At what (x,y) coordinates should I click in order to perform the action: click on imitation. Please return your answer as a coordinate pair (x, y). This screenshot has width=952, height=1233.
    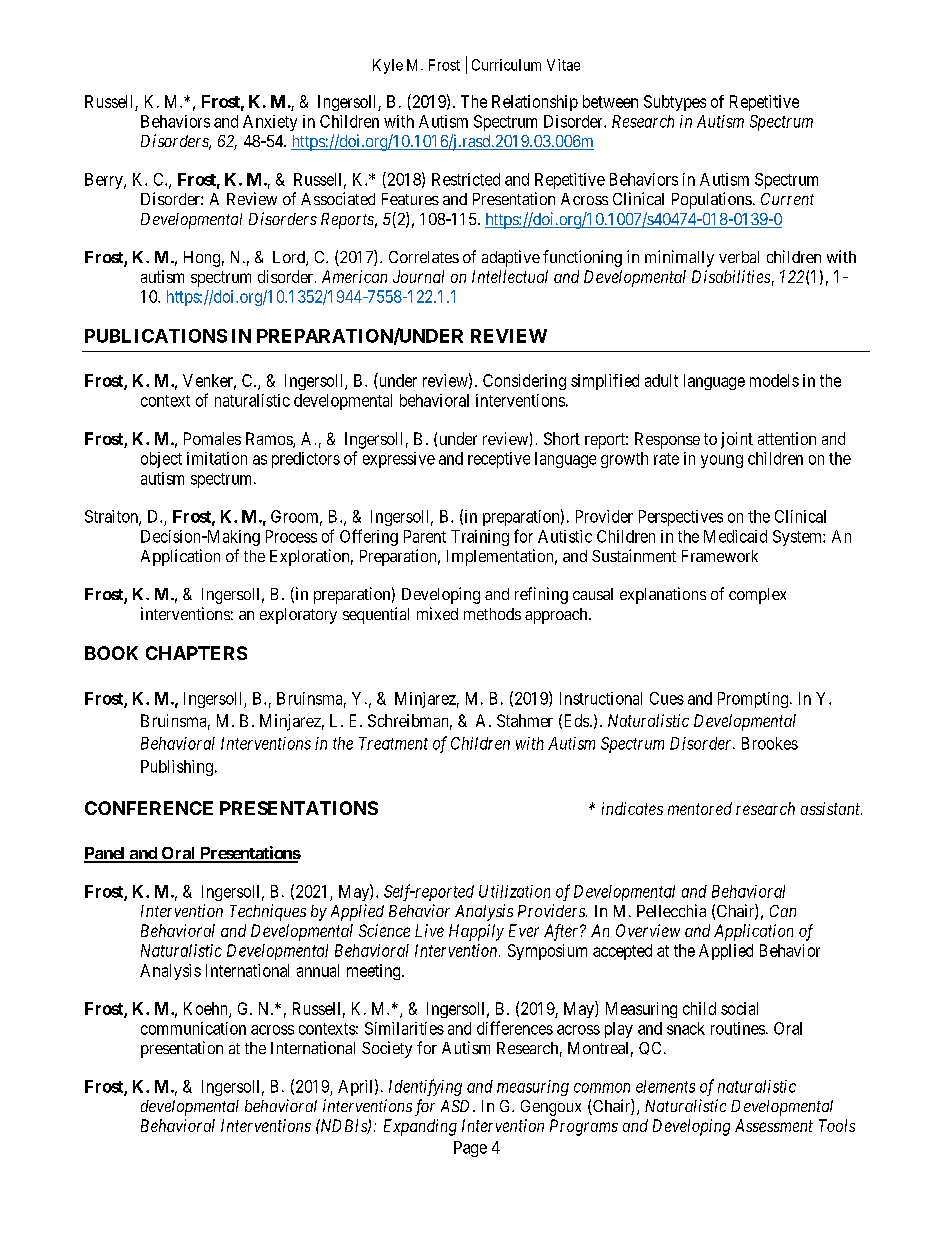
    Looking at the image, I should click on (217, 458).
